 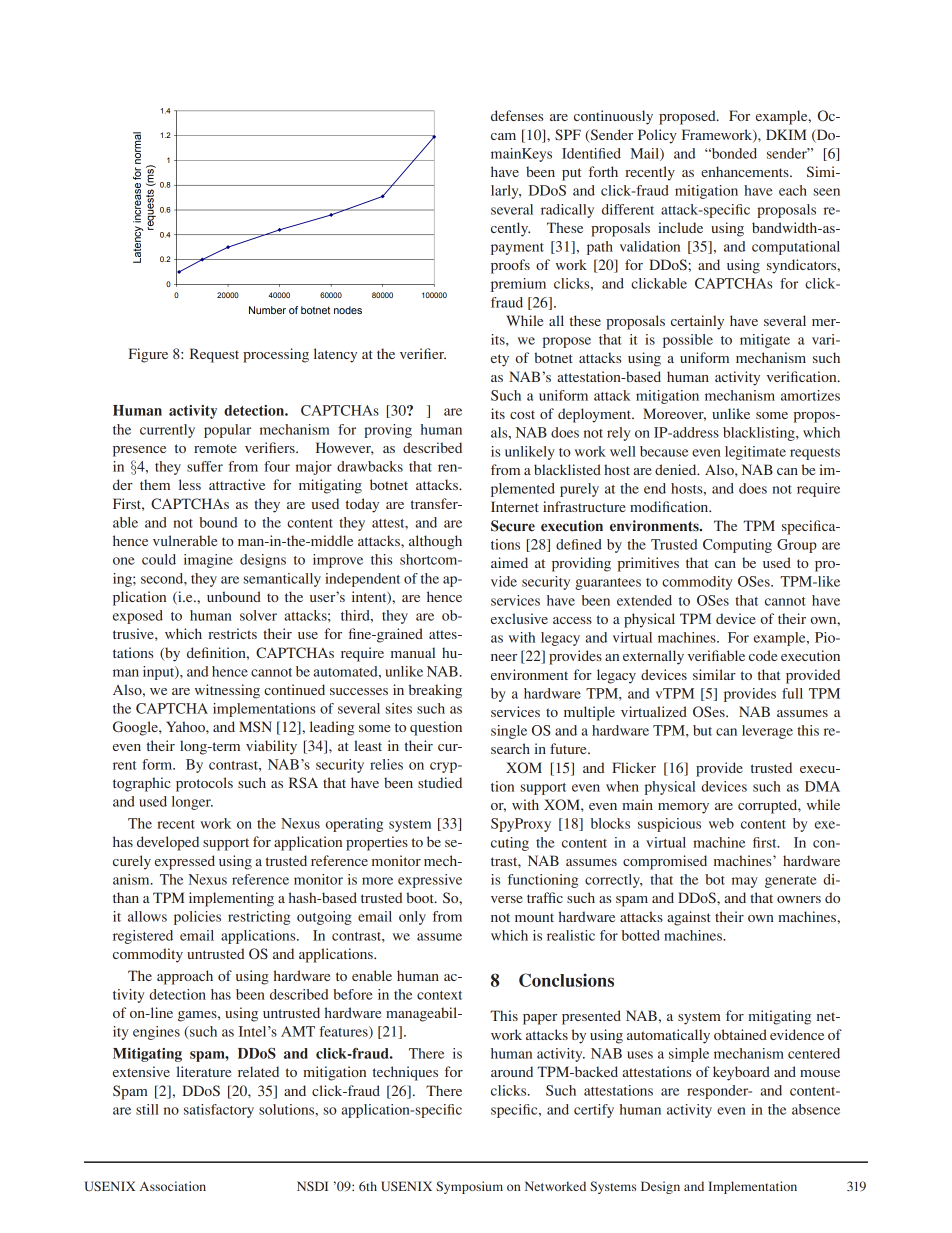 What do you see at coordinates (190, 484) in the image?
I see `less` at bounding box center [190, 484].
